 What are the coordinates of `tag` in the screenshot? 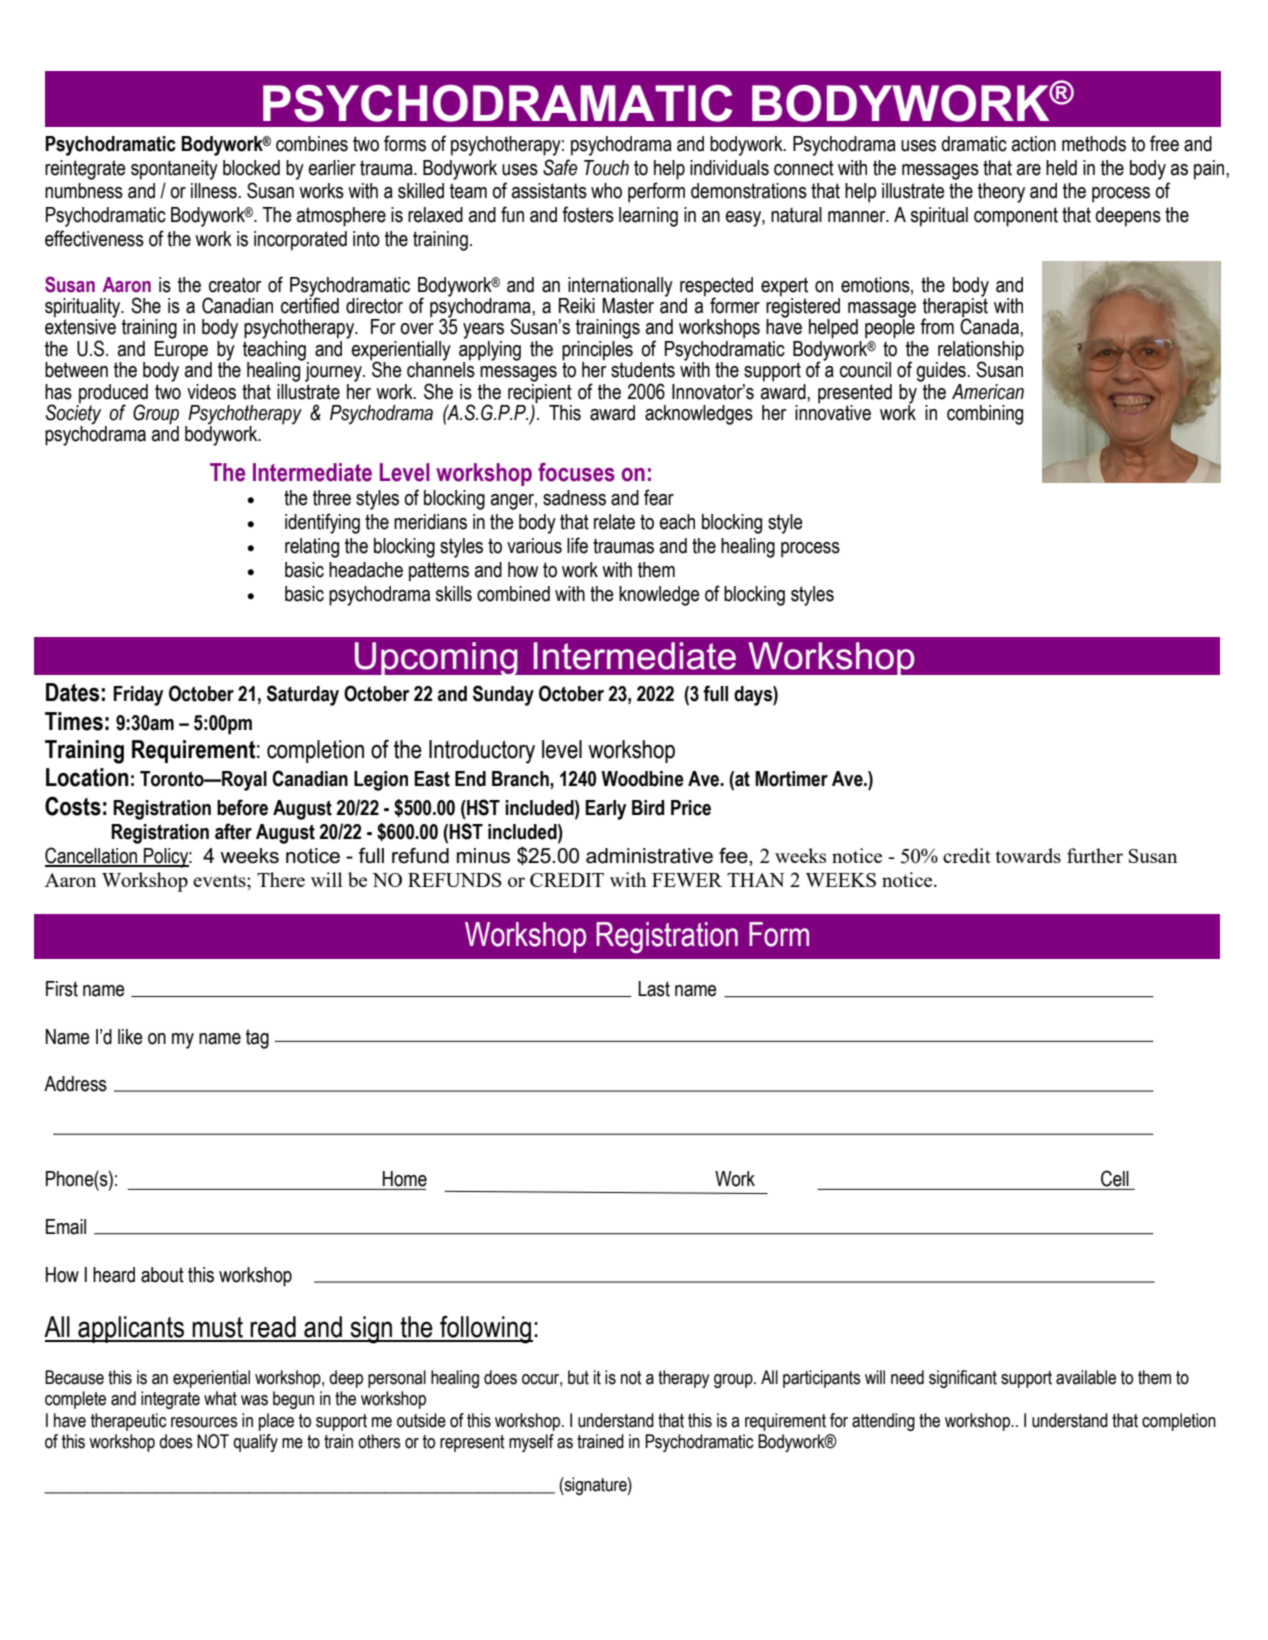 It's located at (257, 1039).
